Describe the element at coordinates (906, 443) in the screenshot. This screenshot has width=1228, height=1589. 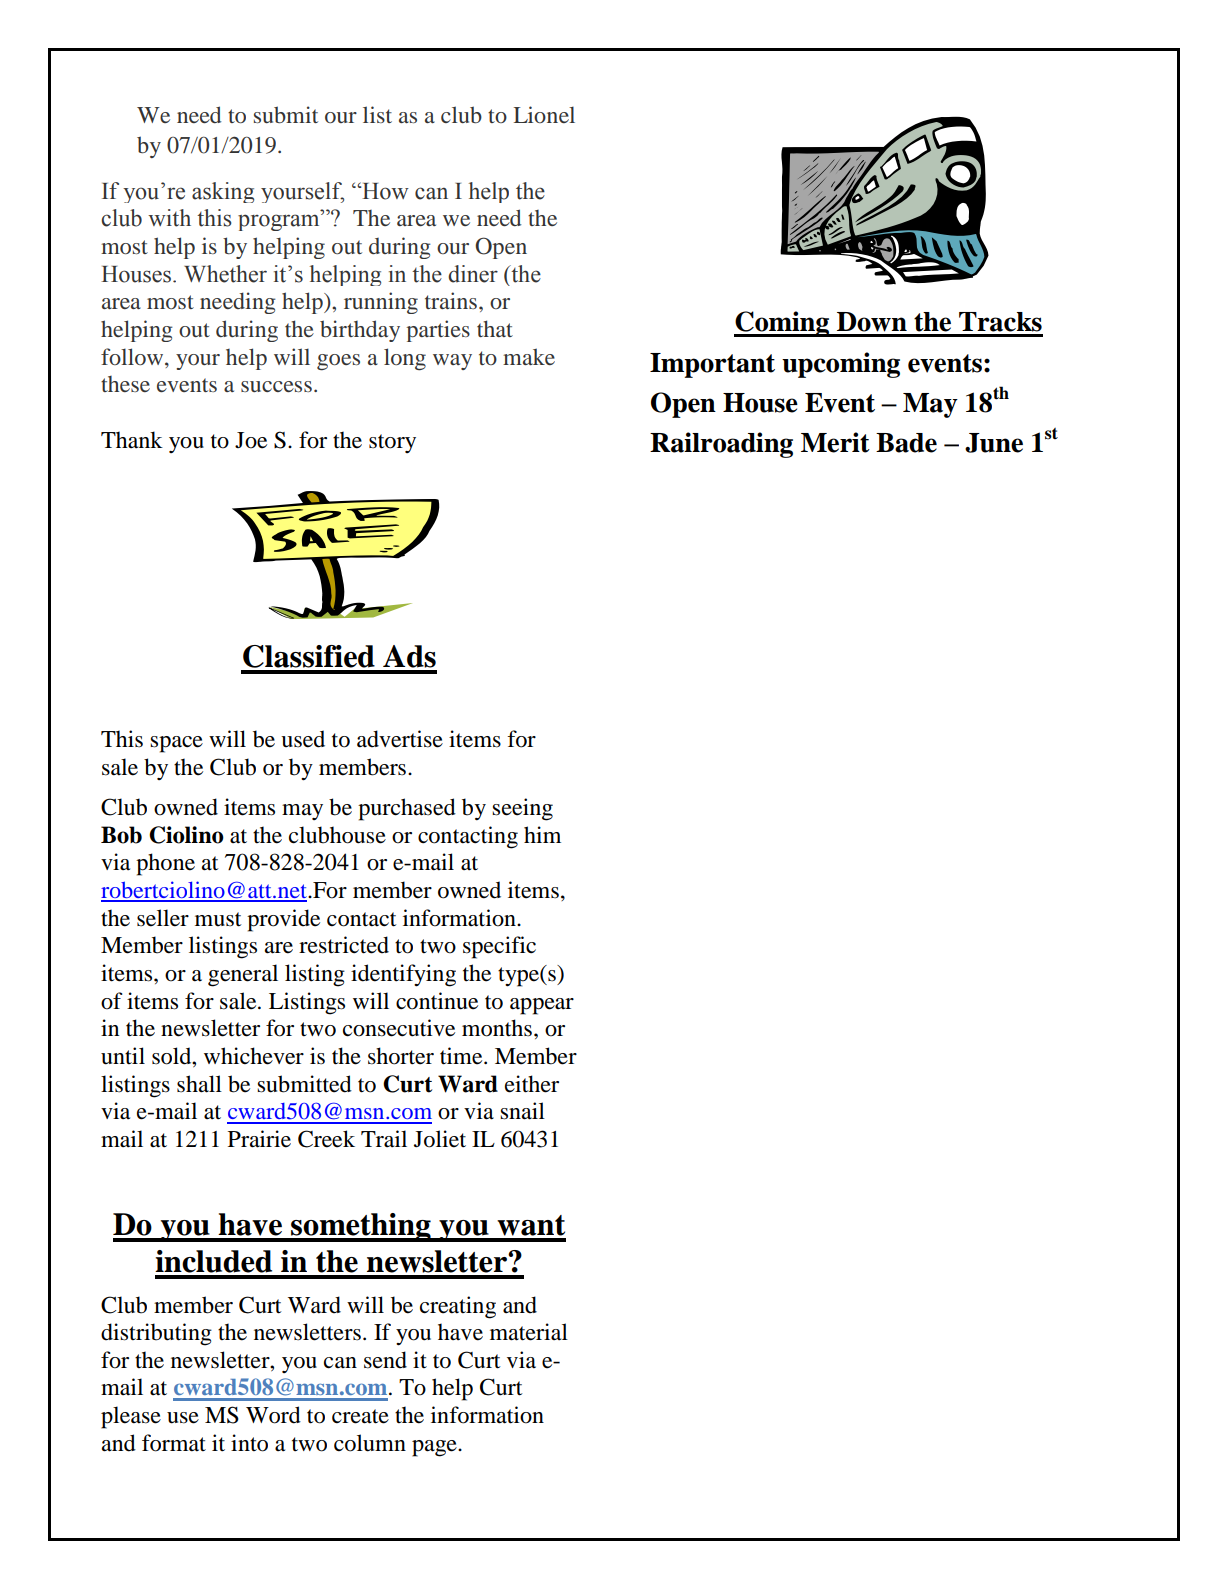
I see `Bade` at that location.
